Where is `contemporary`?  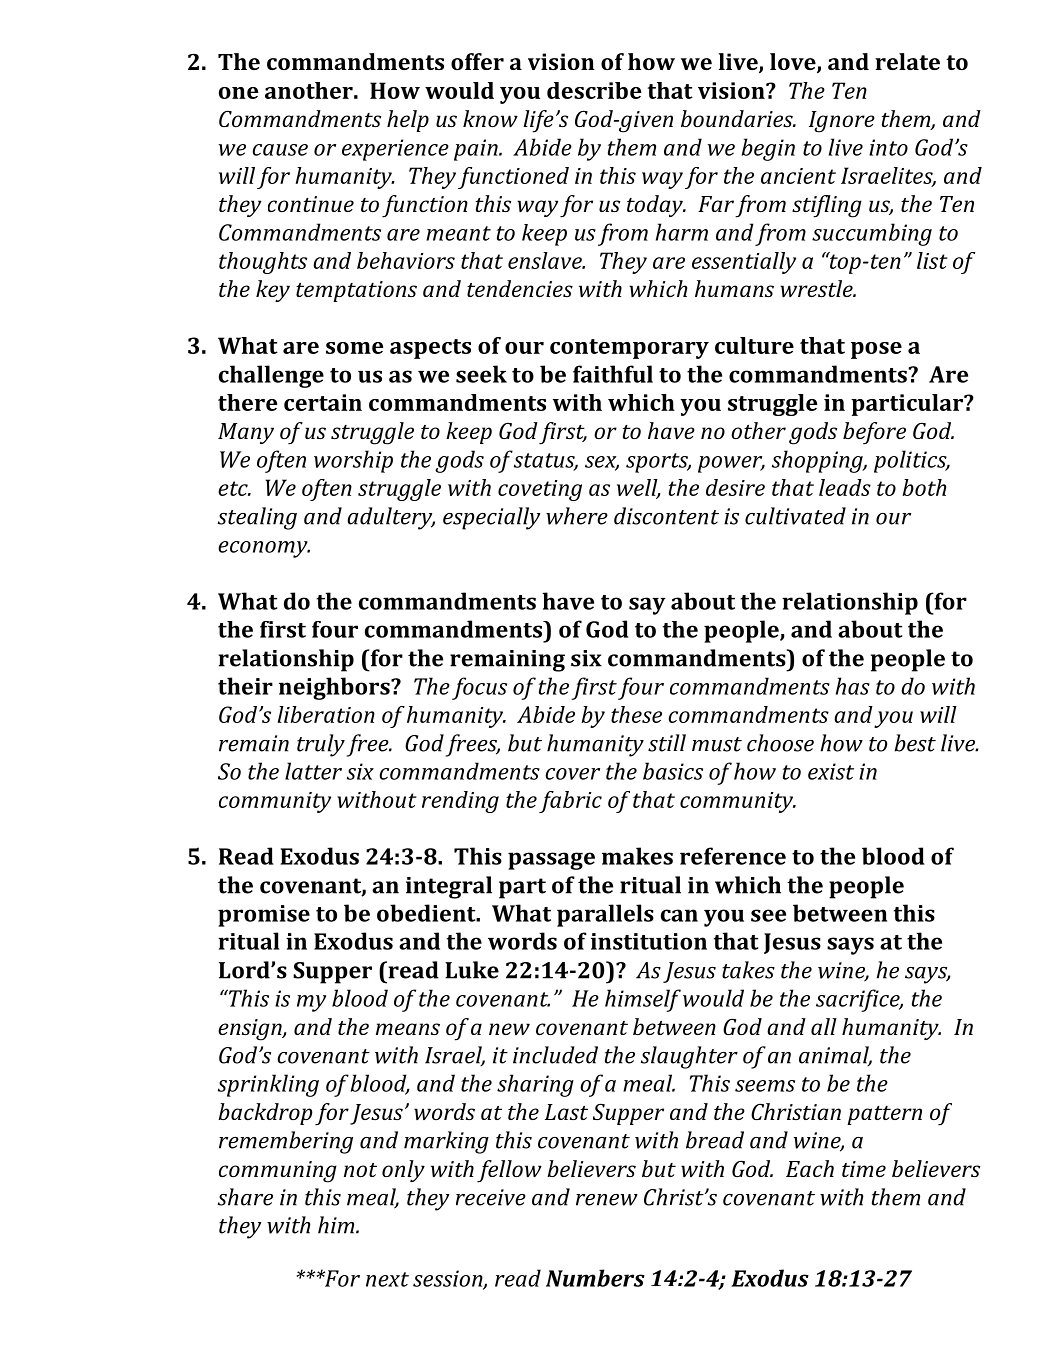 contemporary is located at coordinates (629, 349).
